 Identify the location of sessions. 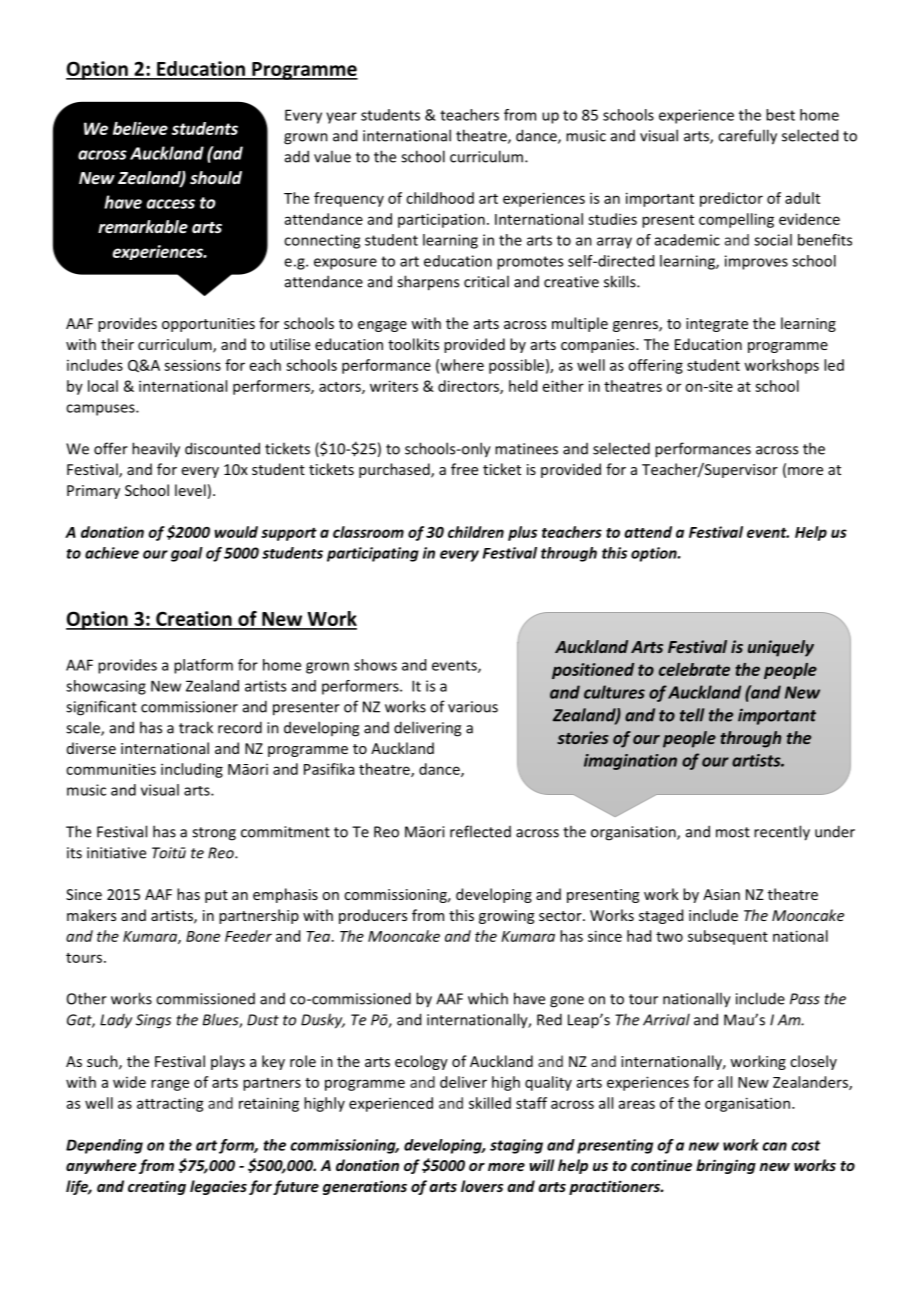
(192, 365).
